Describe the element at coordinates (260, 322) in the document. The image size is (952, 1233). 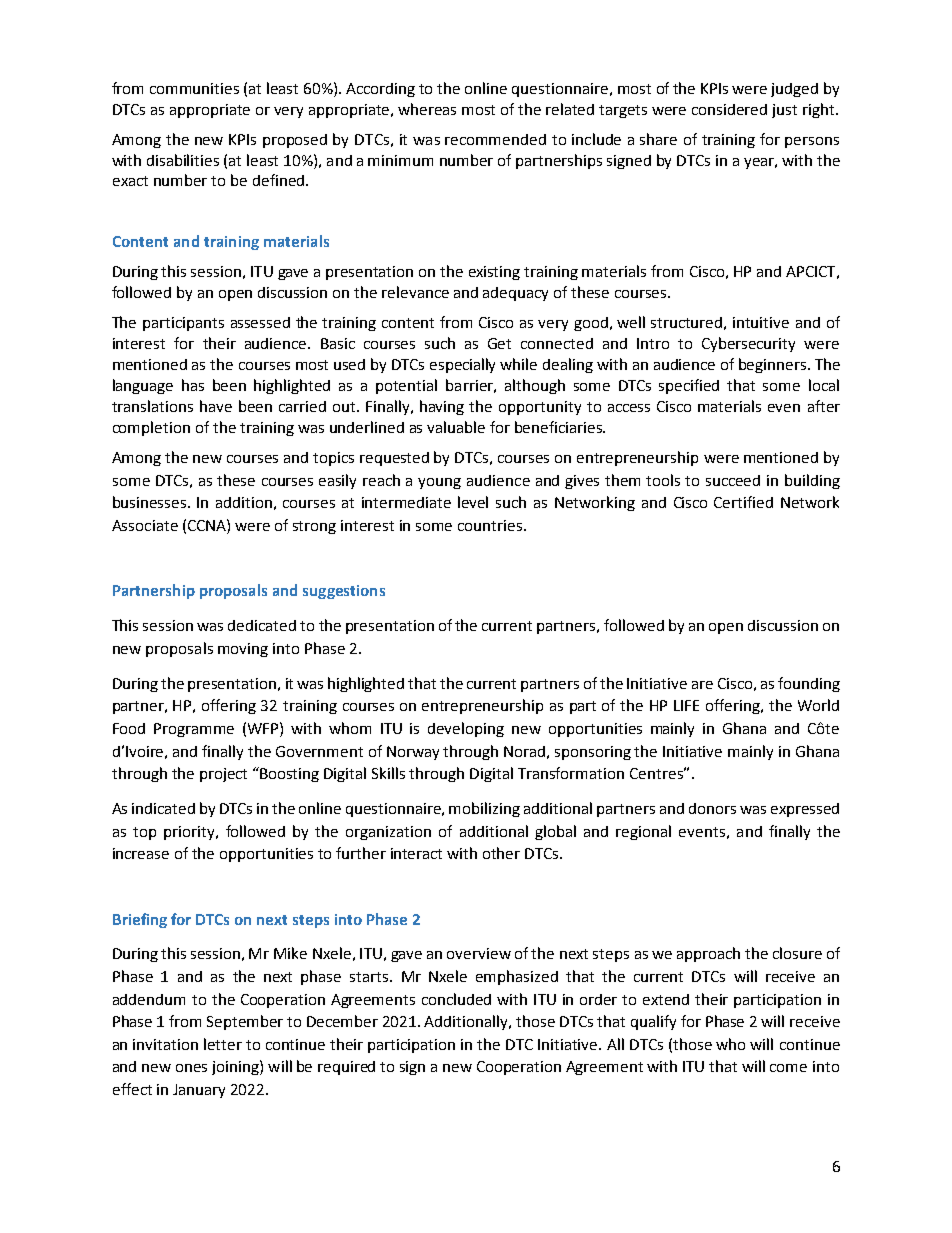
I see `assessed` at that location.
